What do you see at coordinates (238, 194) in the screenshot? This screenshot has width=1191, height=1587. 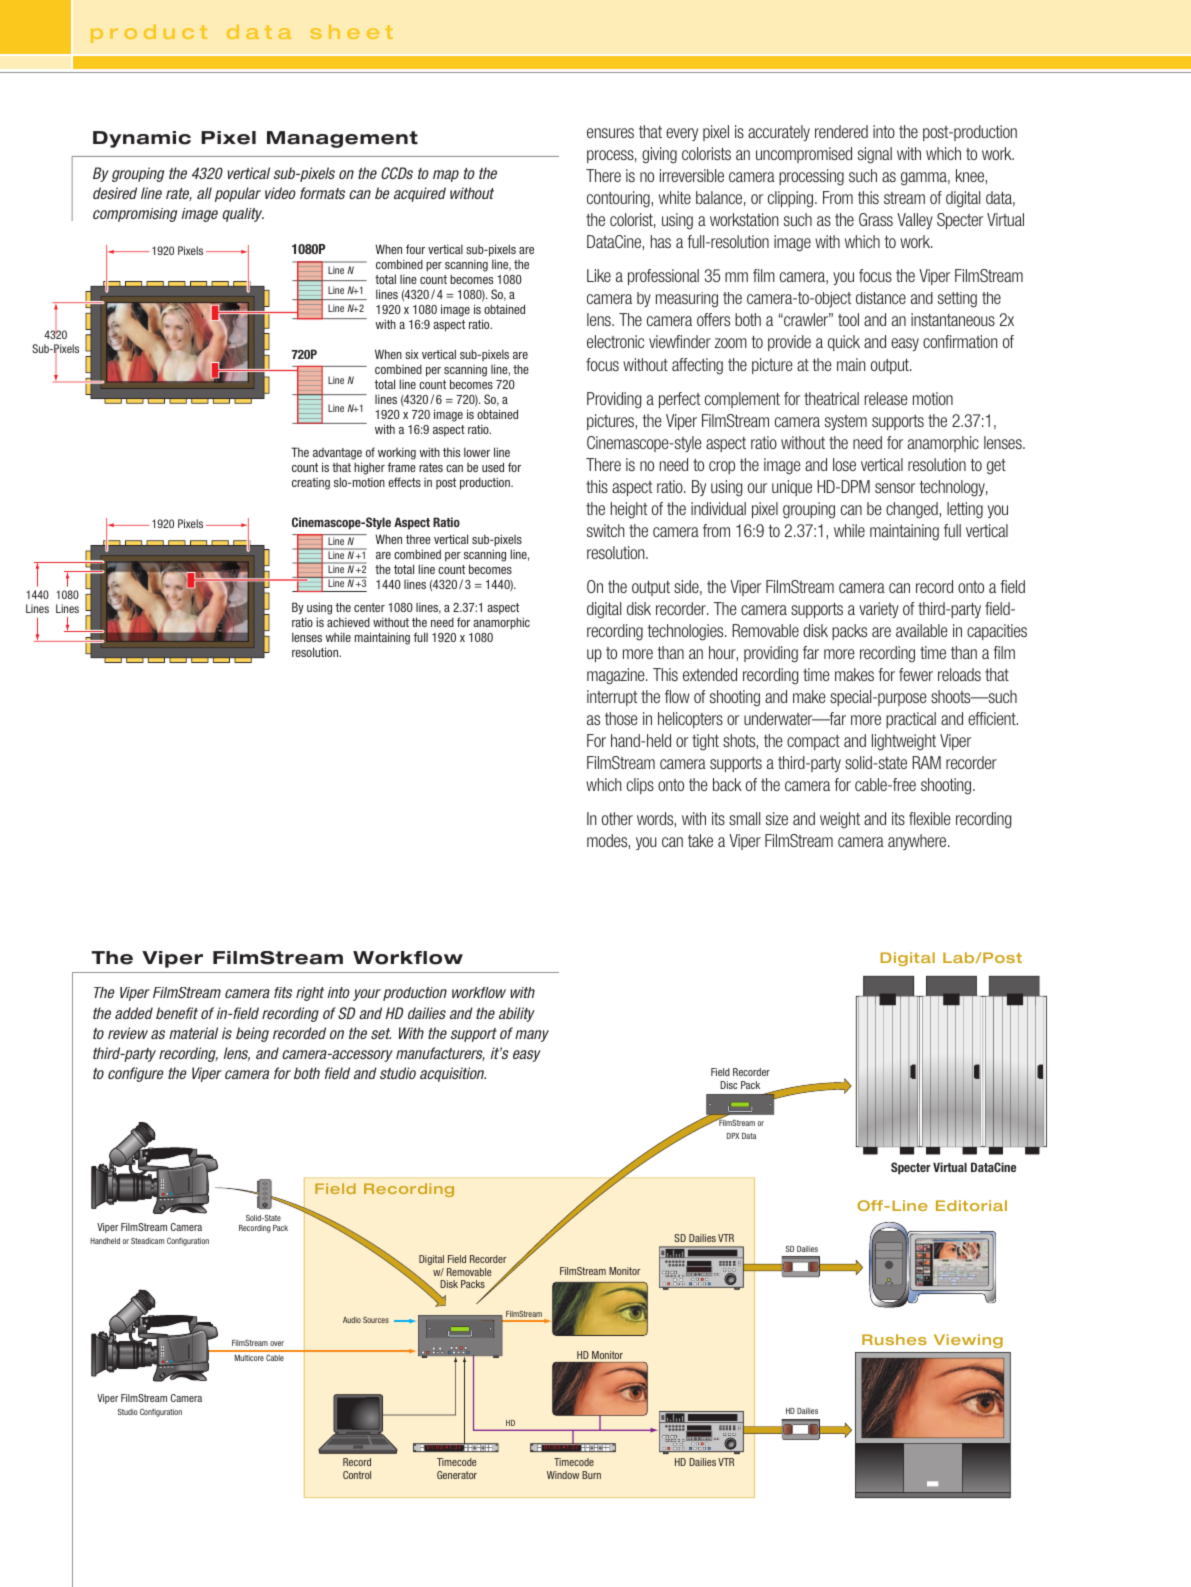 I see `popular` at bounding box center [238, 194].
